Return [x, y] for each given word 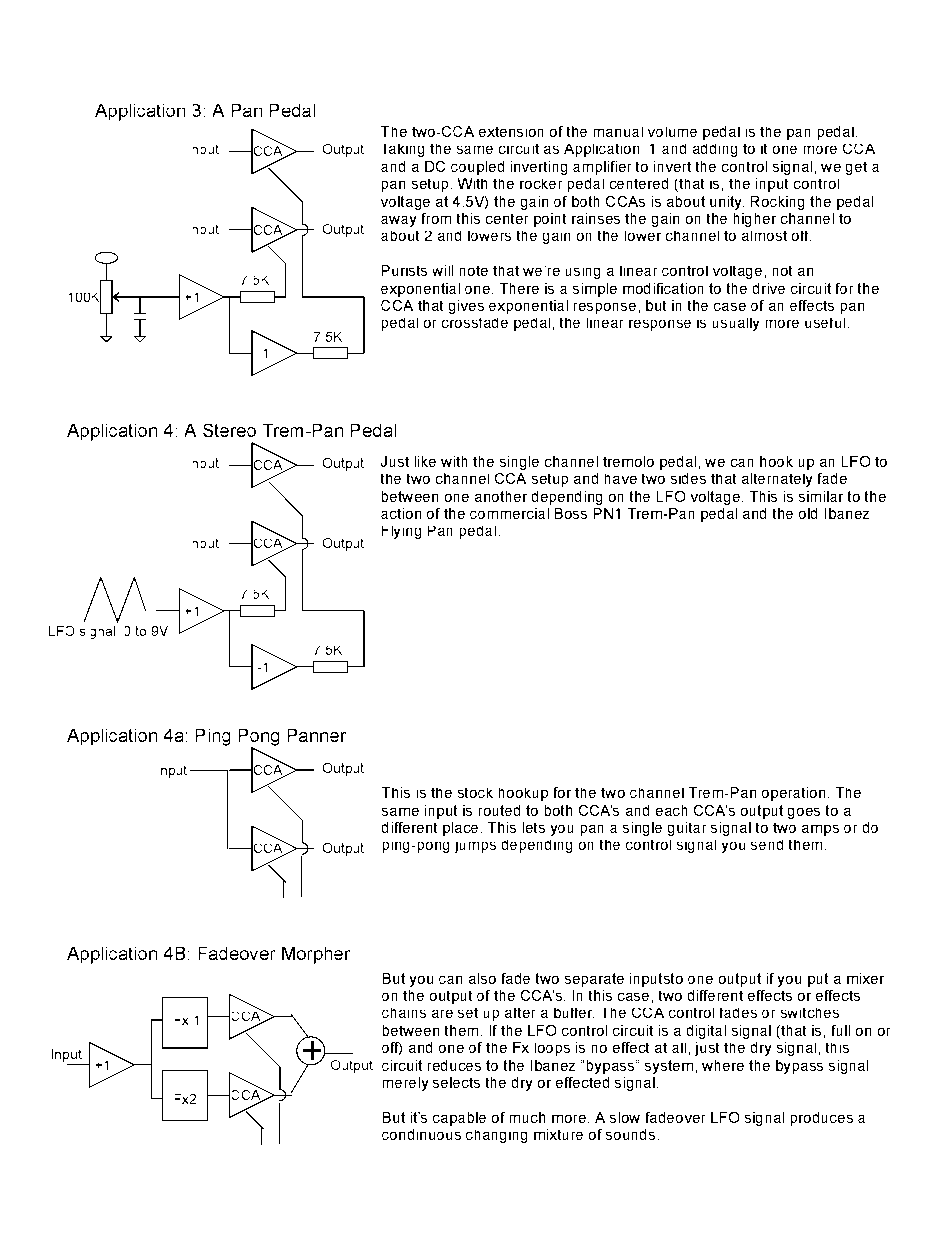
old [808, 513]
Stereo [229, 430]
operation [793, 794]
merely [405, 1084]
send [767, 845]
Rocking [777, 203]
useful [825, 323]
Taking [404, 150]
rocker [541, 184]
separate [594, 980]
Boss [571, 513]
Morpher [316, 955]
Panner [317, 735]
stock [475, 793]
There [519, 288]
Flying [401, 532]
